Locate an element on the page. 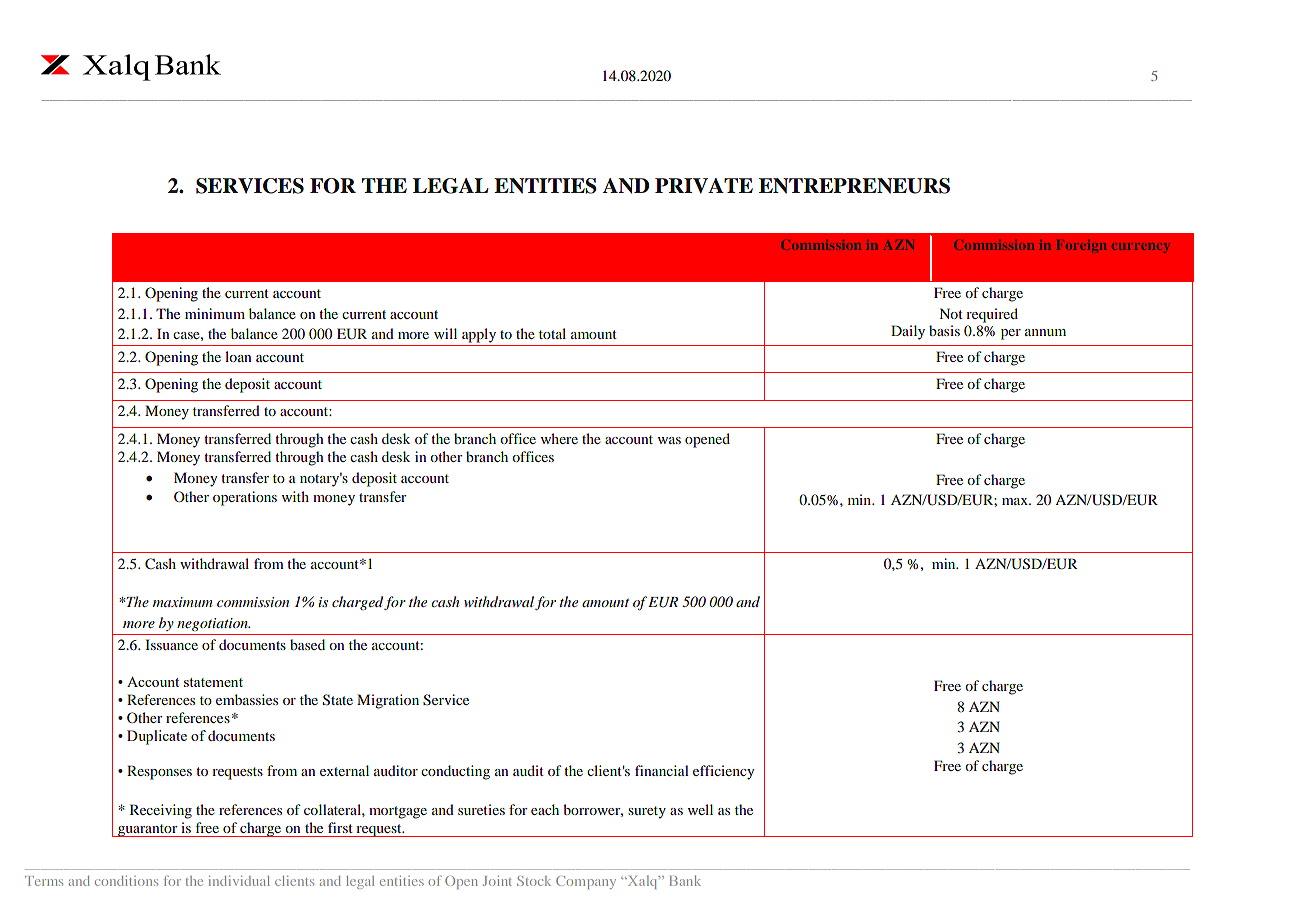 The image size is (1308, 924). was is located at coordinates (669, 440).
